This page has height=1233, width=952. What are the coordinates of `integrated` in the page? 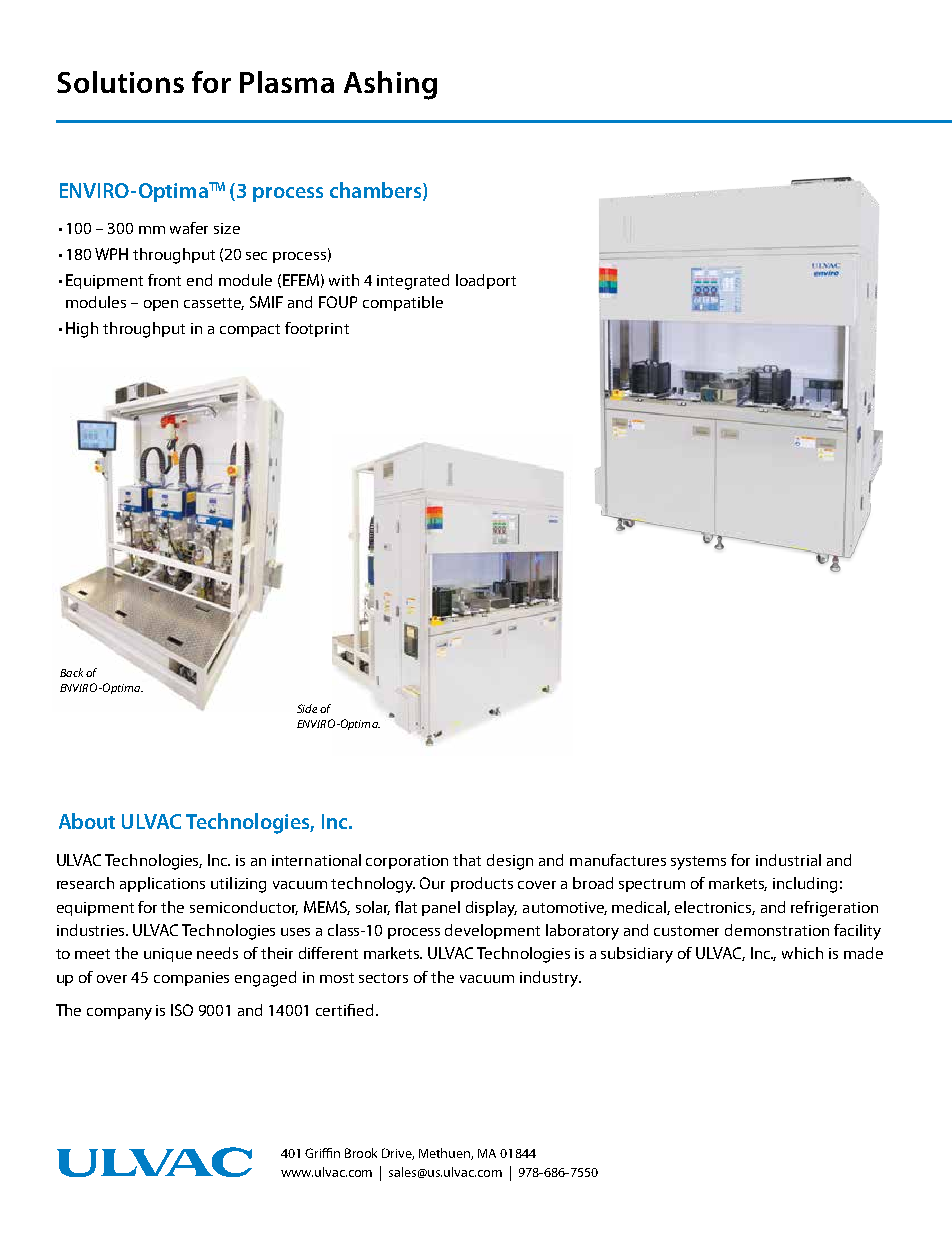 It's located at (413, 282).
